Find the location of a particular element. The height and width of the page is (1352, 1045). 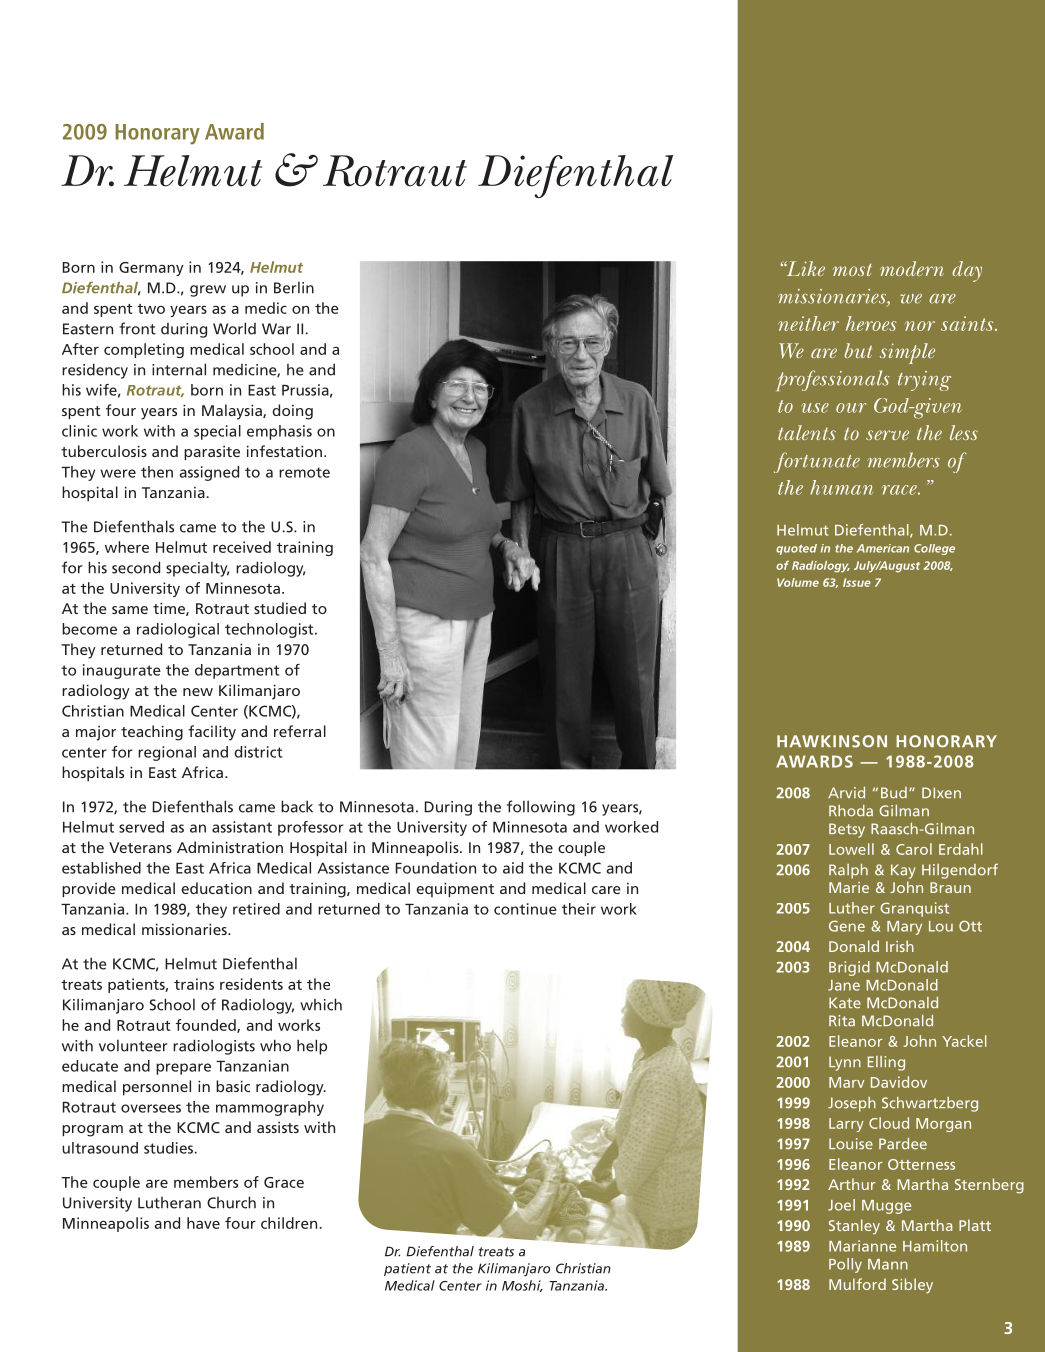

Berlin is located at coordinates (294, 287).
